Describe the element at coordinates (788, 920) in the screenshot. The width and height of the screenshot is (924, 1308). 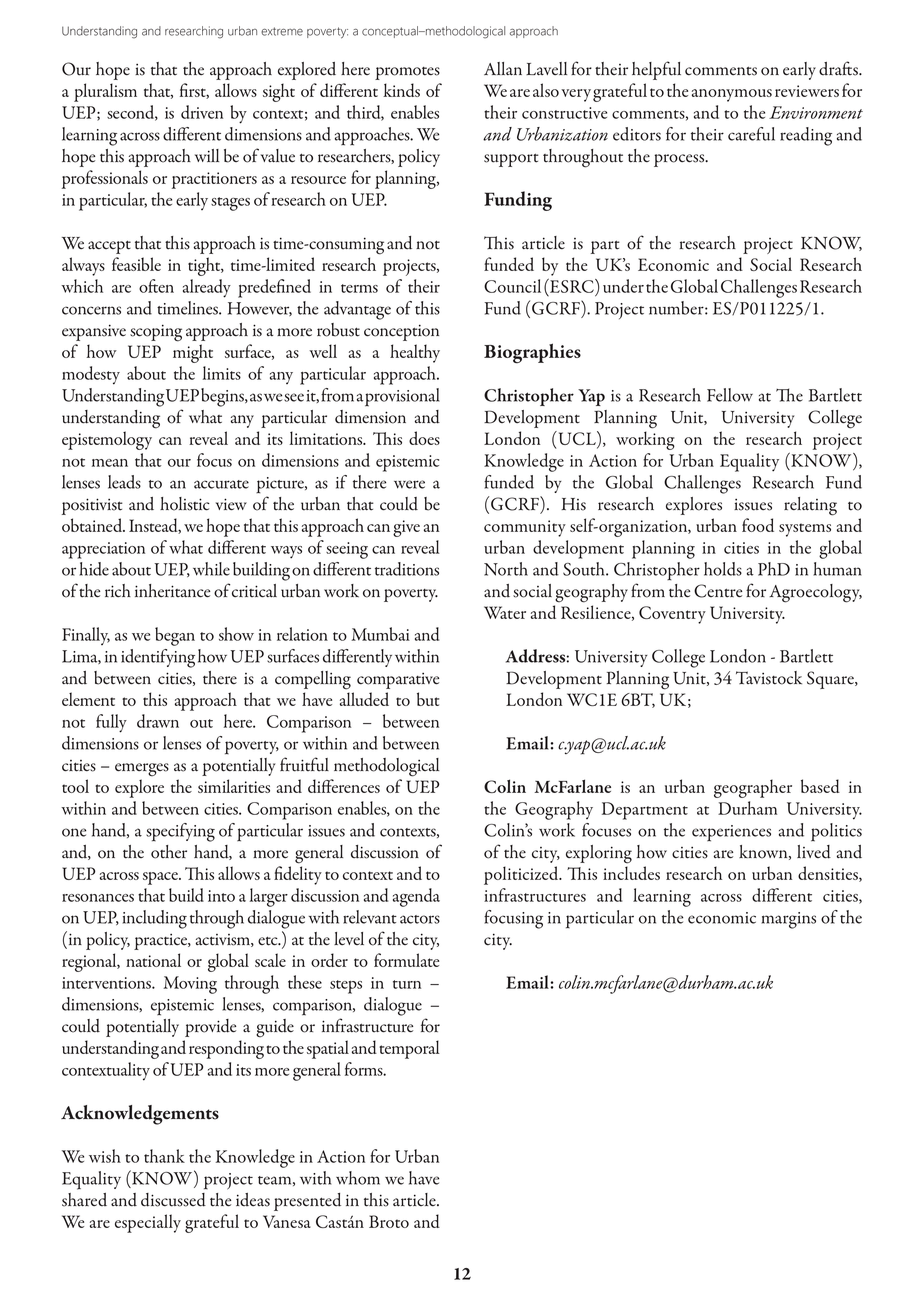
I see `margins` at that location.
